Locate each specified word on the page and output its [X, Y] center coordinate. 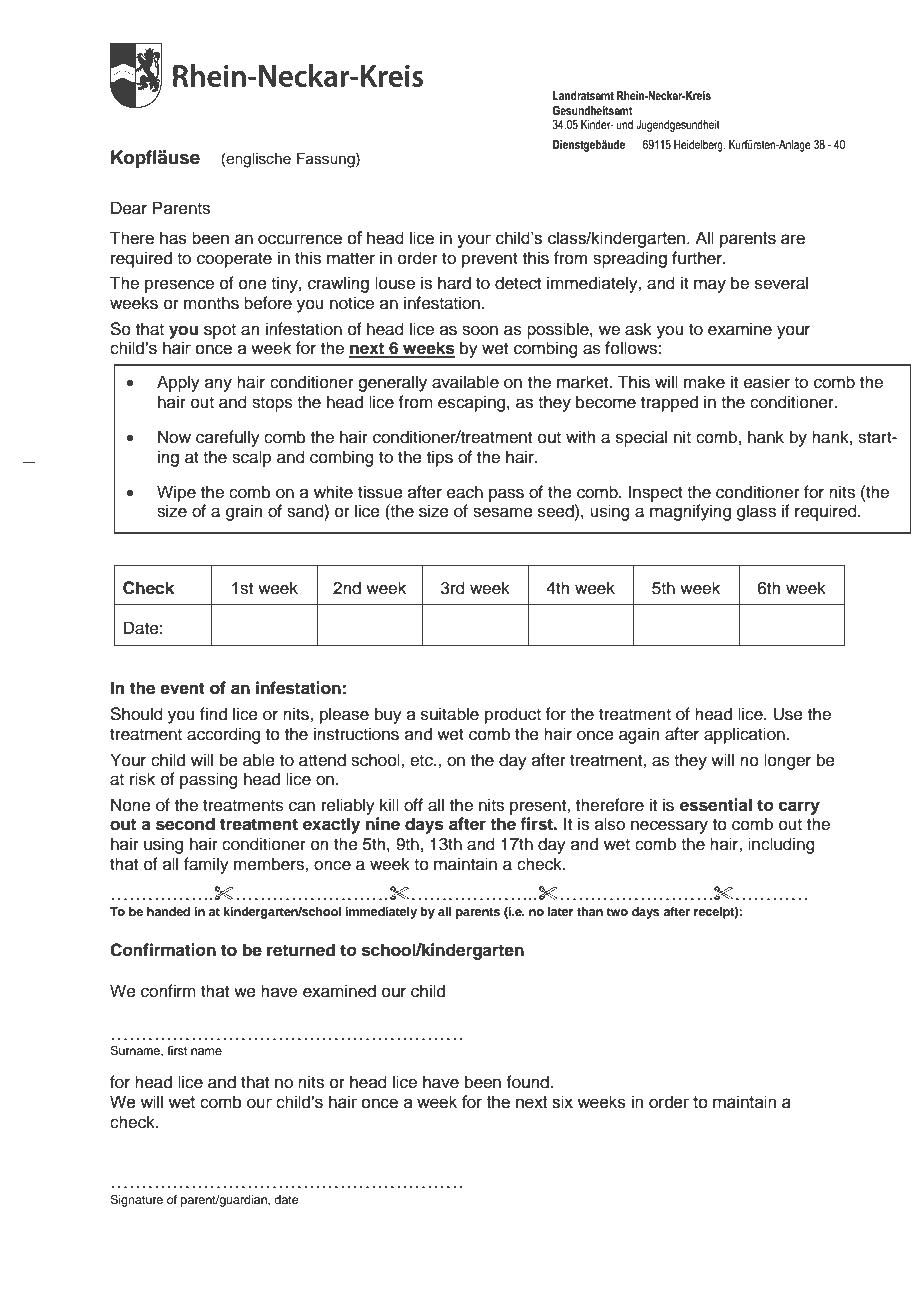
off [413, 805]
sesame [503, 512]
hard [454, 283]
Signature [136, 1201]
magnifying [690, 512]
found [528, 1082]
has [173, 238]
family [206, 865]
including [781, 845]
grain [244, 512]
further [698, 258]
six [562, 1102]
